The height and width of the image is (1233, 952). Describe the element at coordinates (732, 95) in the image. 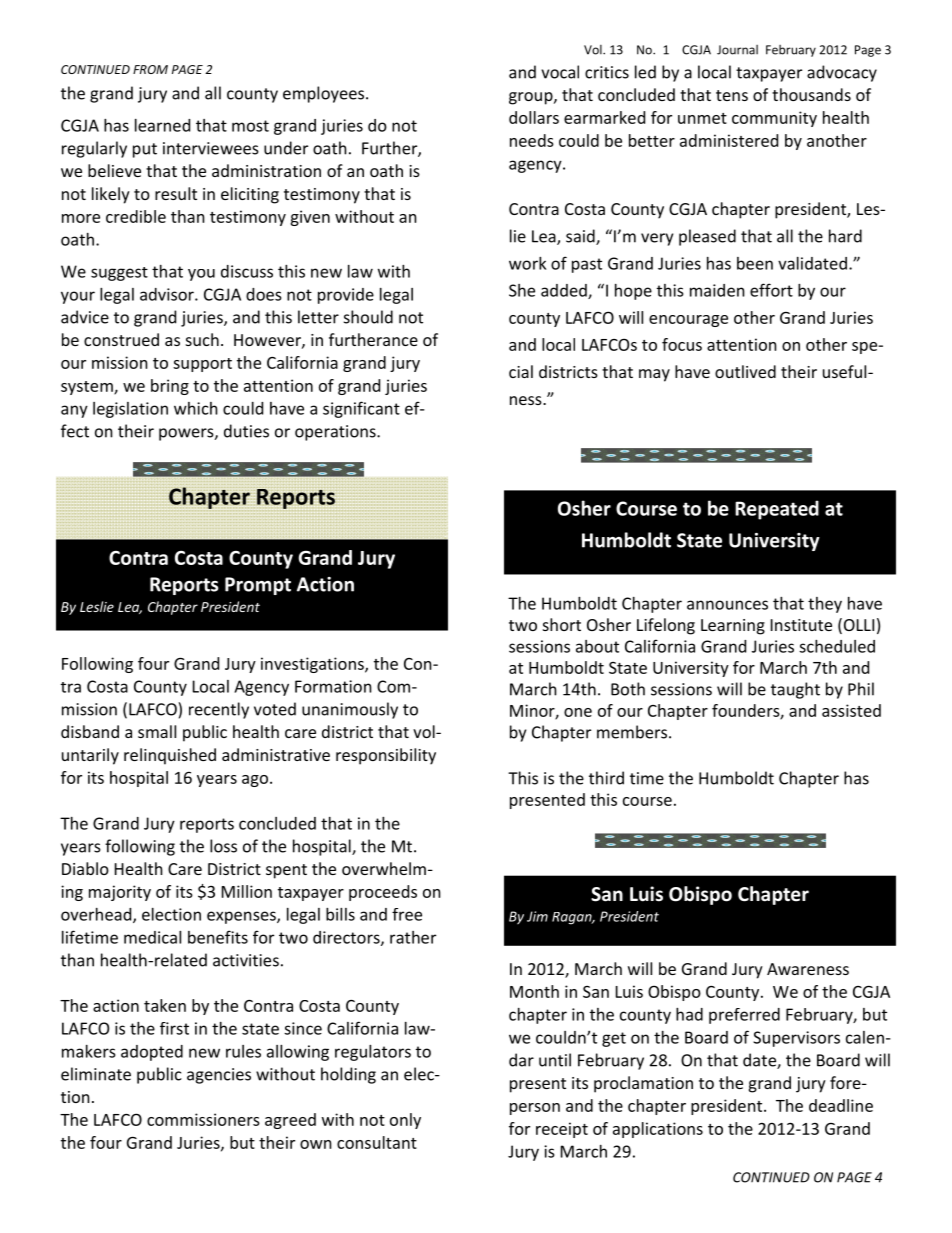

I see `tens` at that location.
